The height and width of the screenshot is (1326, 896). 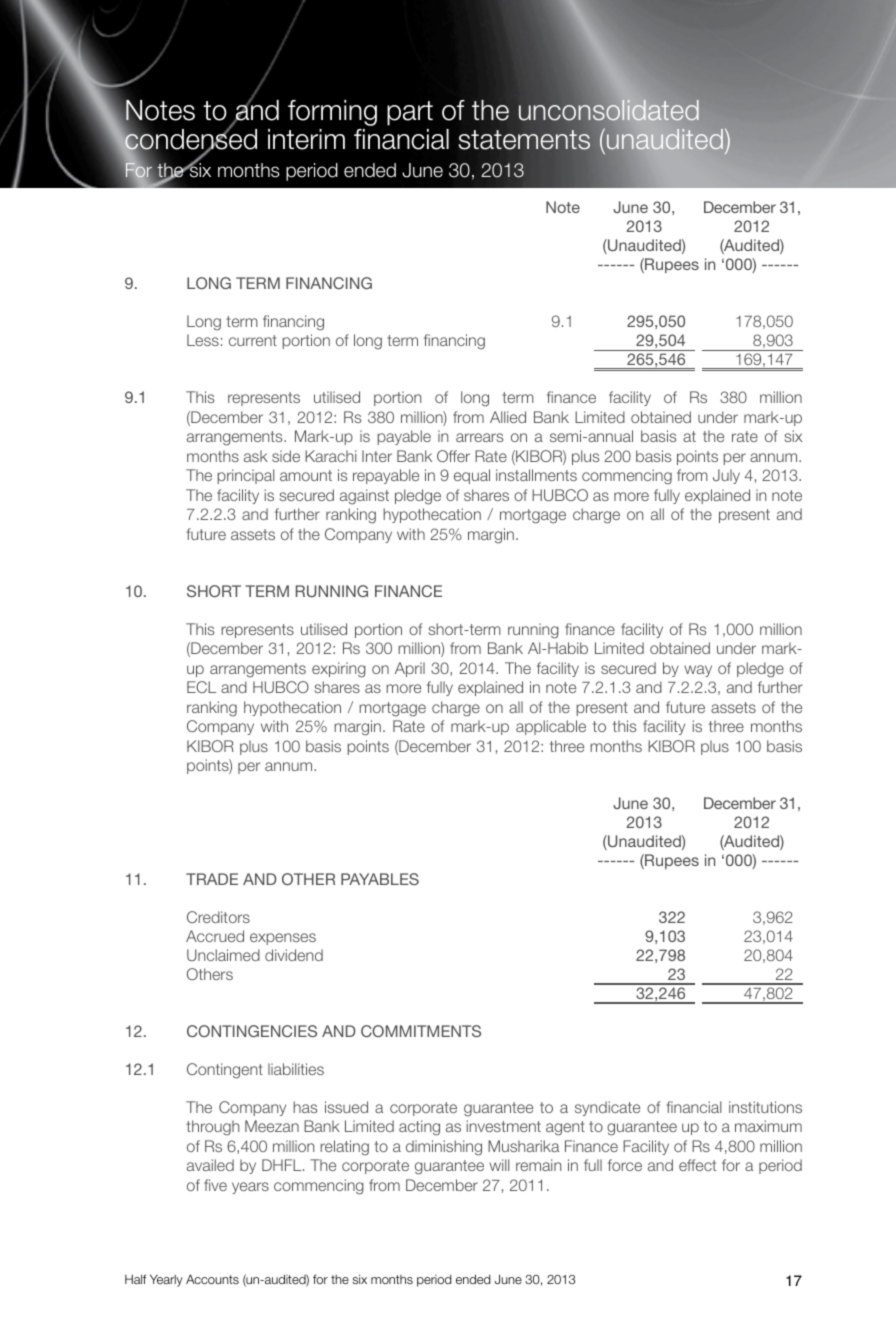 I want to click on expiring, so click(x=339, y=670).
